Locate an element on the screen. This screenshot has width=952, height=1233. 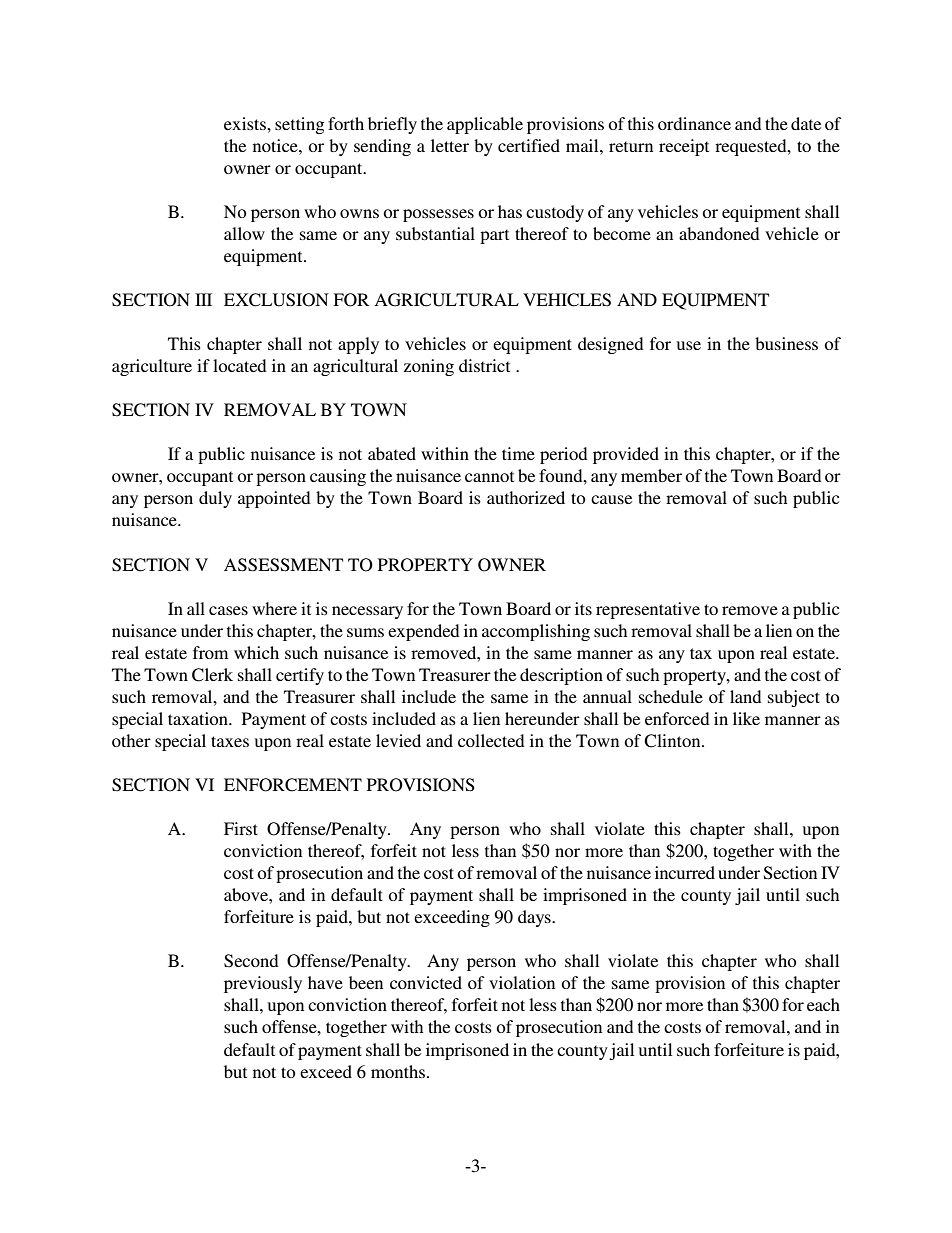
representative is located at coordinates (648, 610).
